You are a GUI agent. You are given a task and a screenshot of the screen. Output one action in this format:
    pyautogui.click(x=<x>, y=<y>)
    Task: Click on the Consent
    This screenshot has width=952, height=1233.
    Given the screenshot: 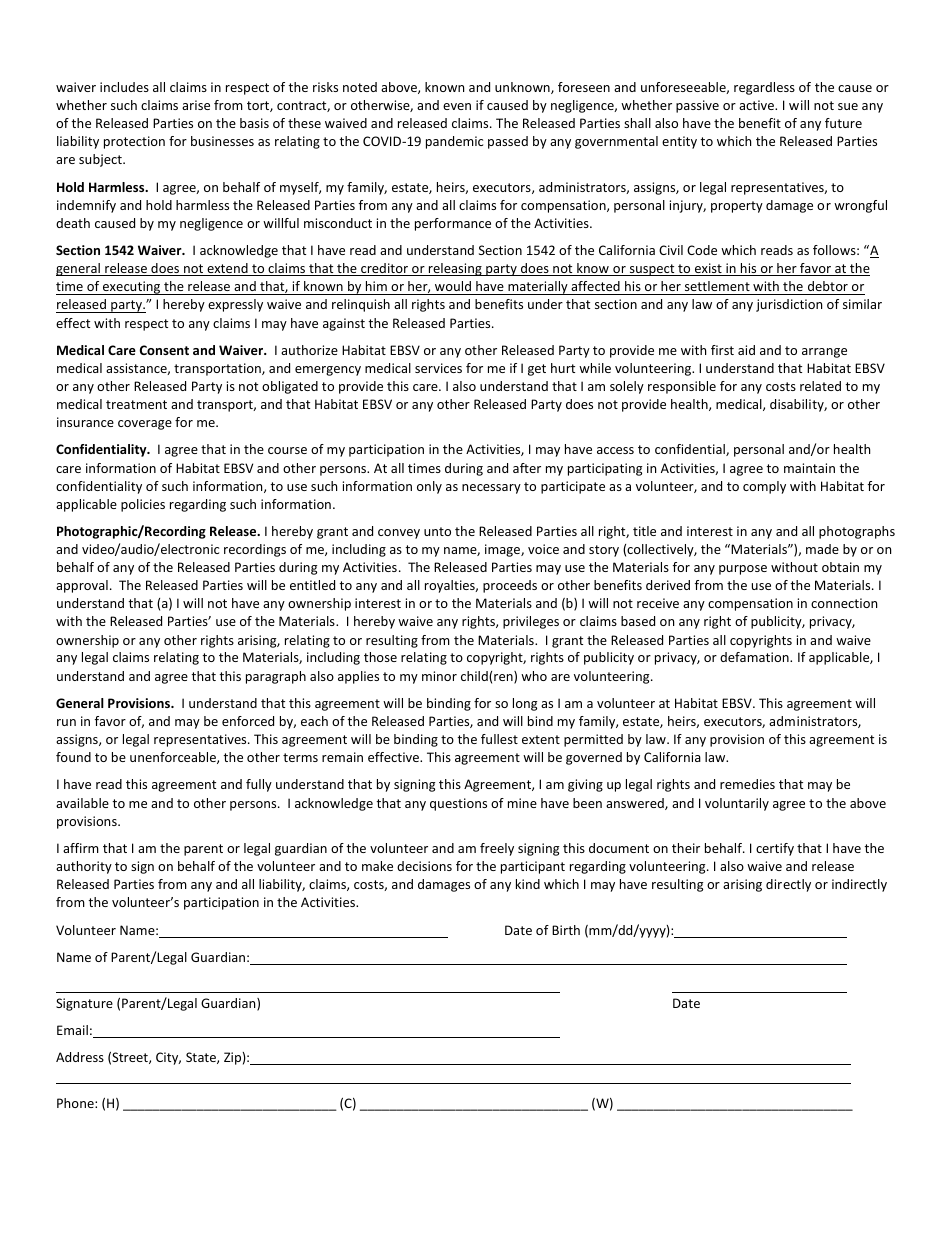 What is the action you would take?
    pyautogui.click(x=164, y=350)
